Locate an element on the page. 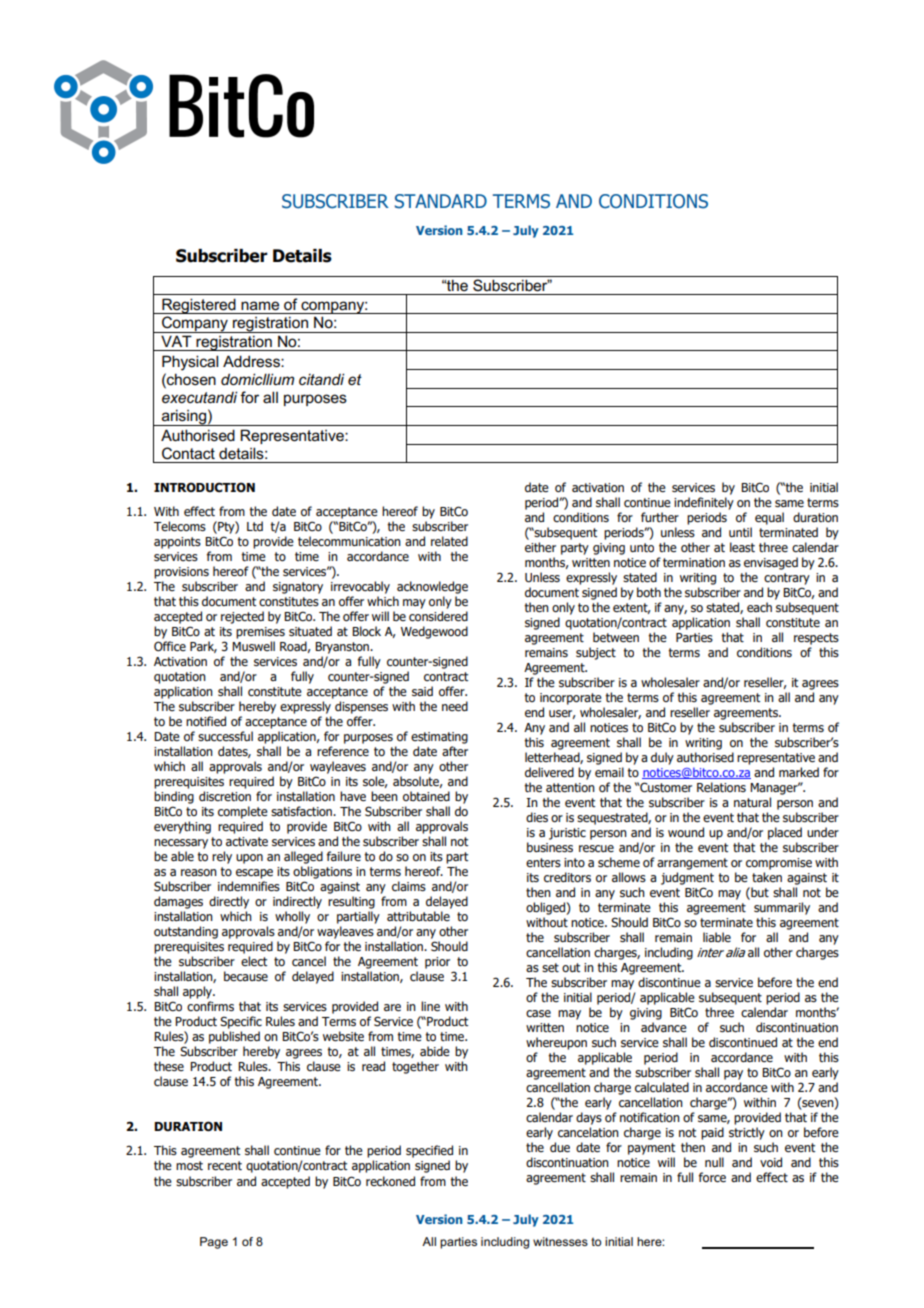 The image size is (924, 1308). need is located at coordinates (455, 706).
